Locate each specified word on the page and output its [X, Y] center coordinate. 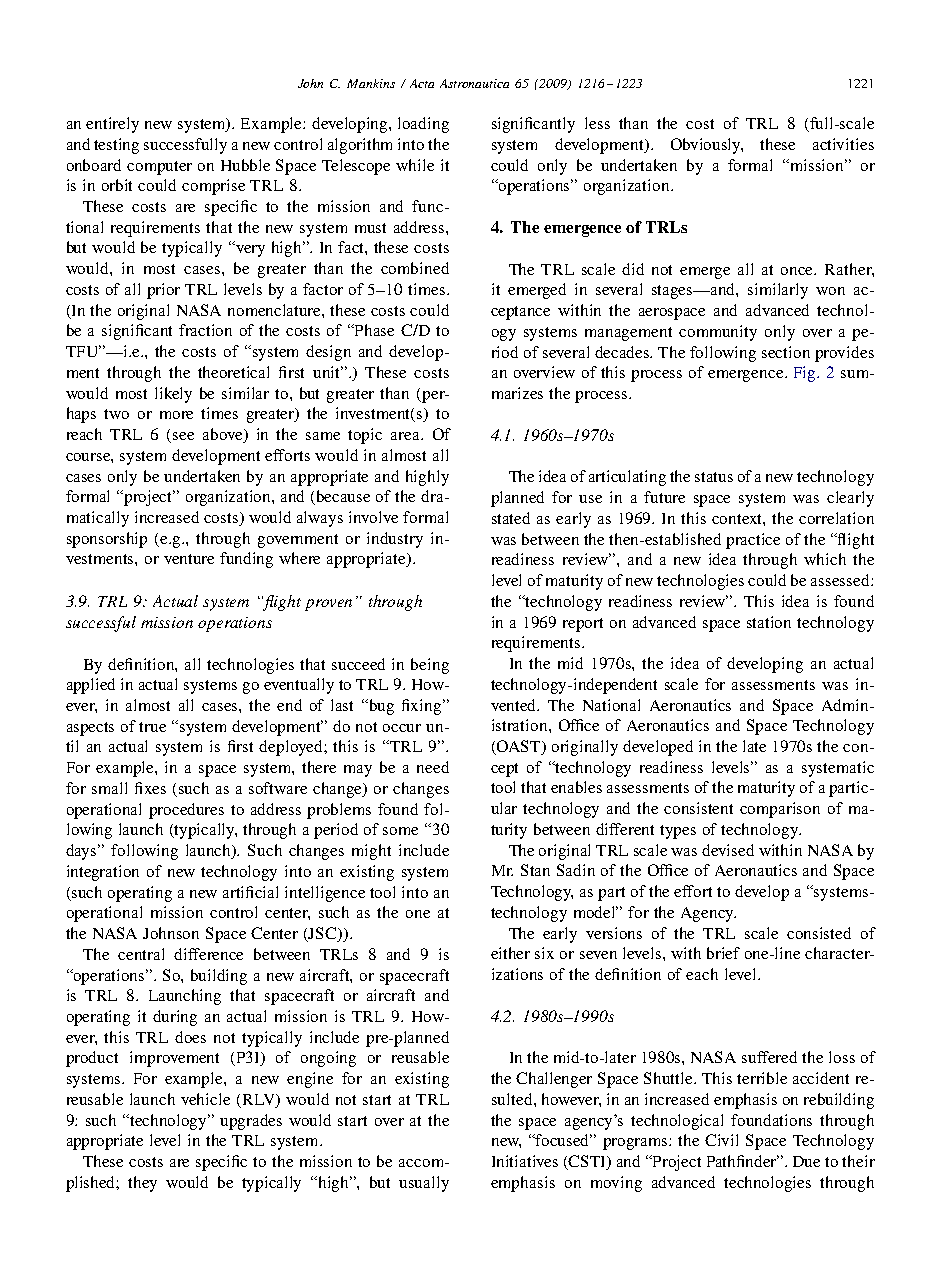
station [769, 622]
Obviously [707, 146]
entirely [112, 125]
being [430, 666]
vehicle [205, 1099]
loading [423, 125]
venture [189, 559]
